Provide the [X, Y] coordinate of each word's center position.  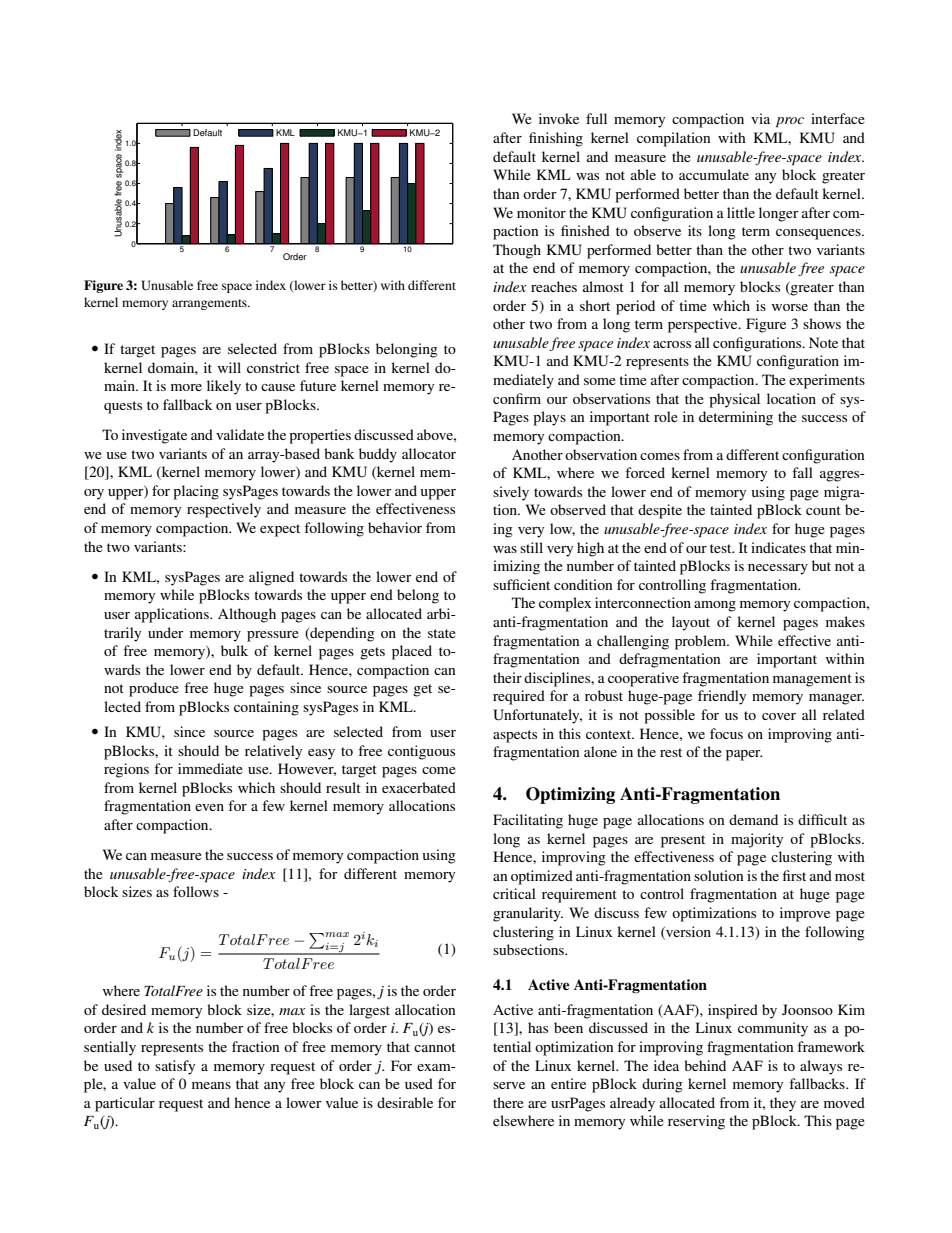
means [211, 1085]
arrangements [210, 304]
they [783, 1104]
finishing [556, 139]
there [508, 1102]
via [760, 118]
